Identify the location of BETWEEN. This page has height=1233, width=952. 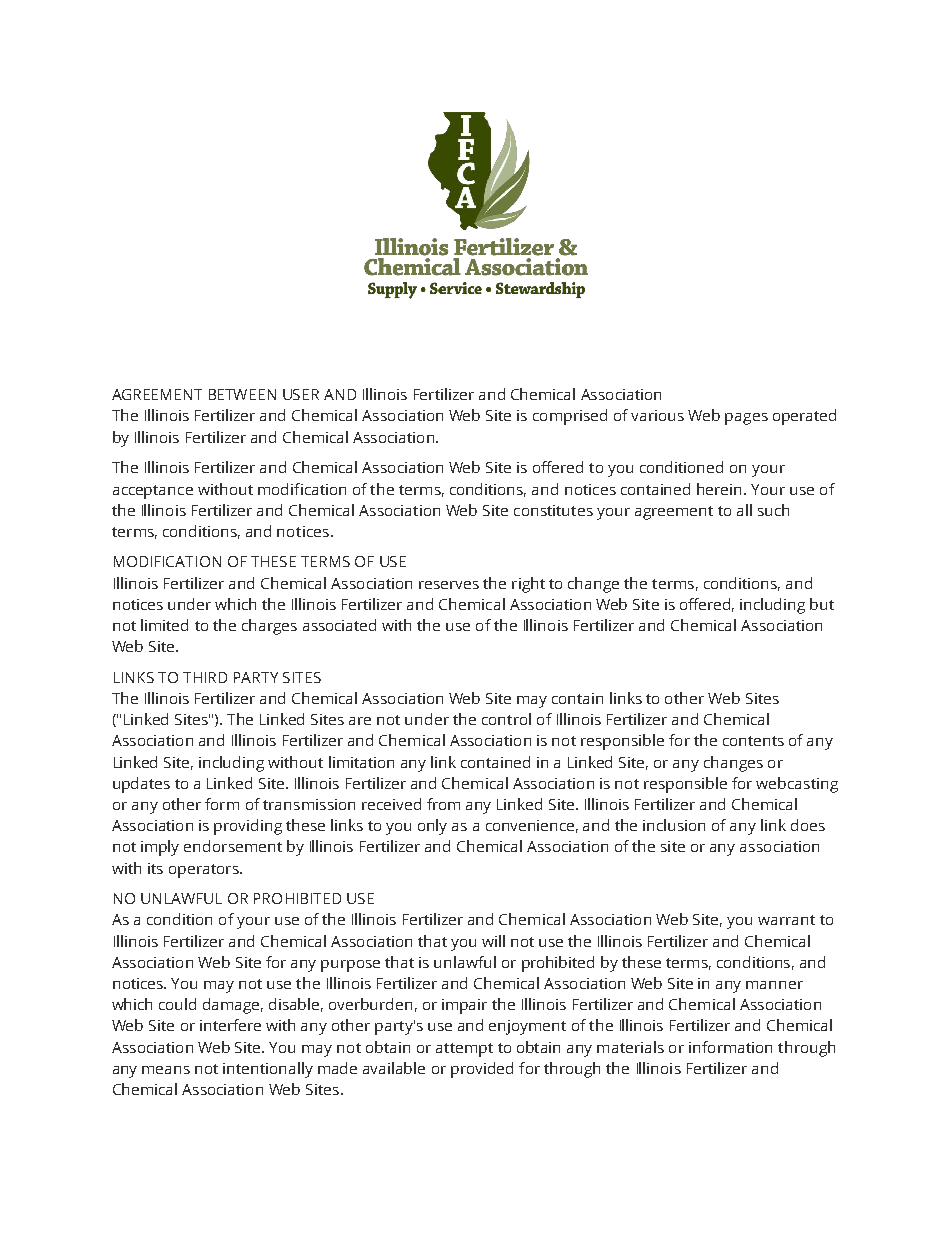
(242, 394).
